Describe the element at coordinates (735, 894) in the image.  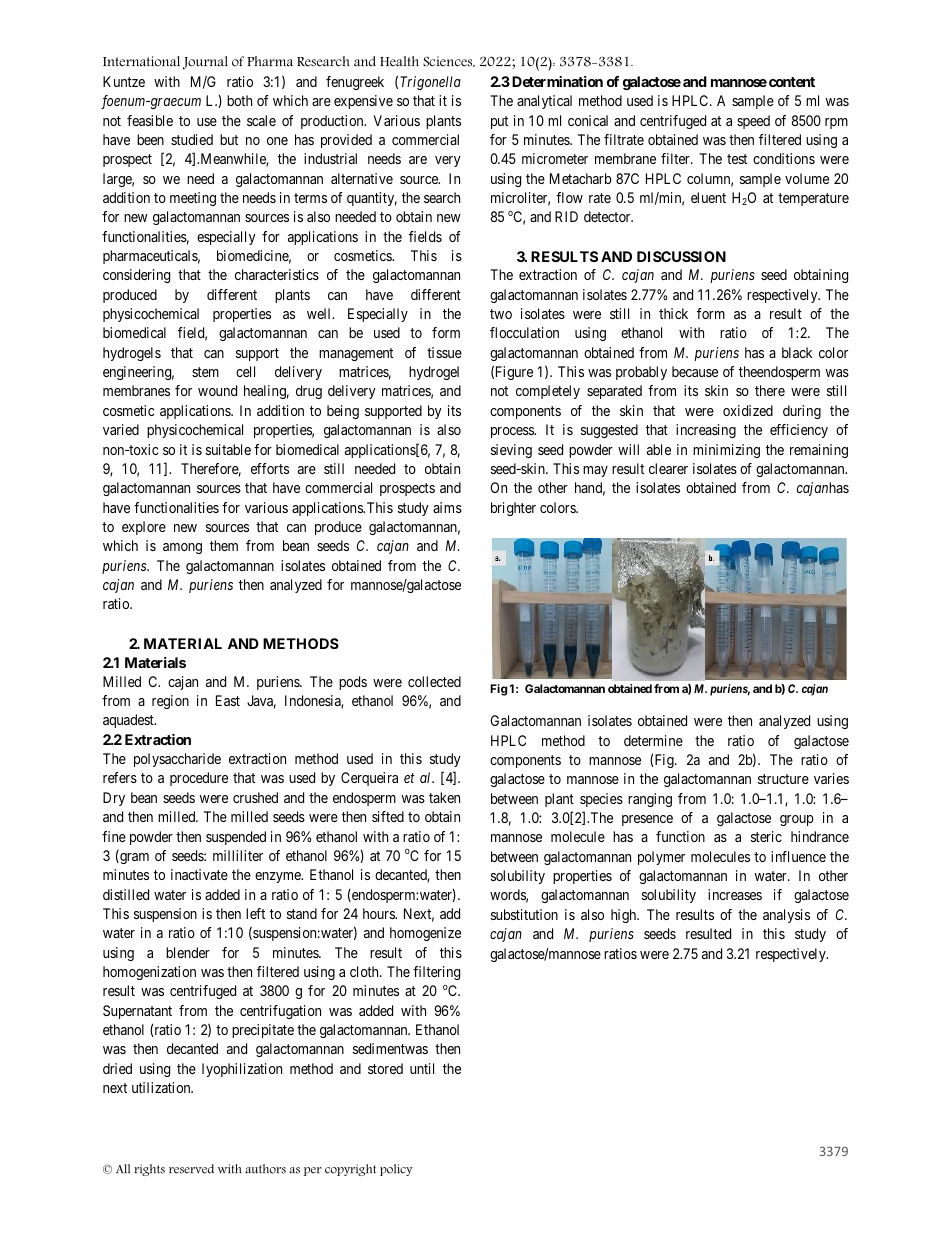
I see `increases` at that location.
